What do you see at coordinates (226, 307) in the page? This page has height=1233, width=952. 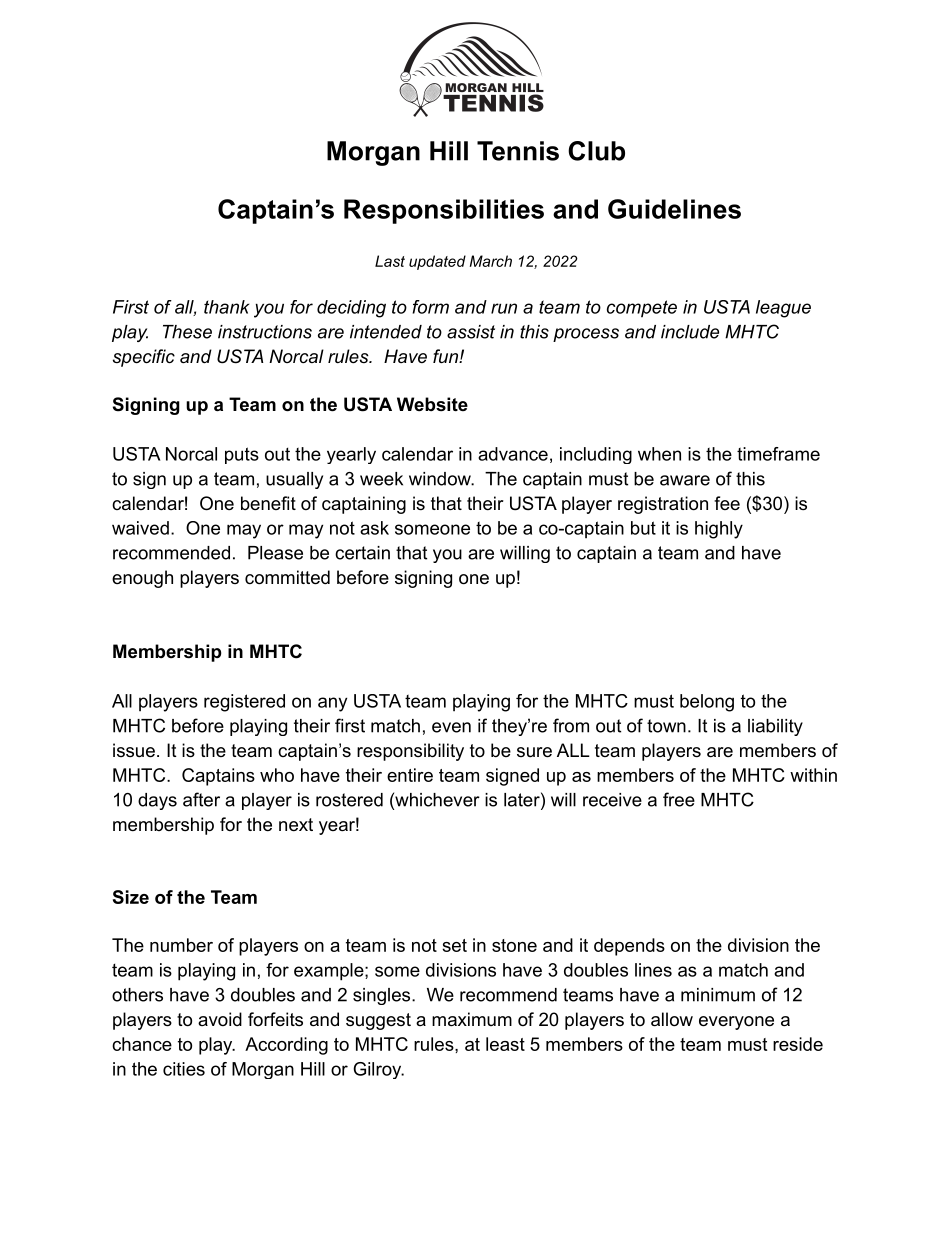 I see `thank` at bounding box center [226, 307].
